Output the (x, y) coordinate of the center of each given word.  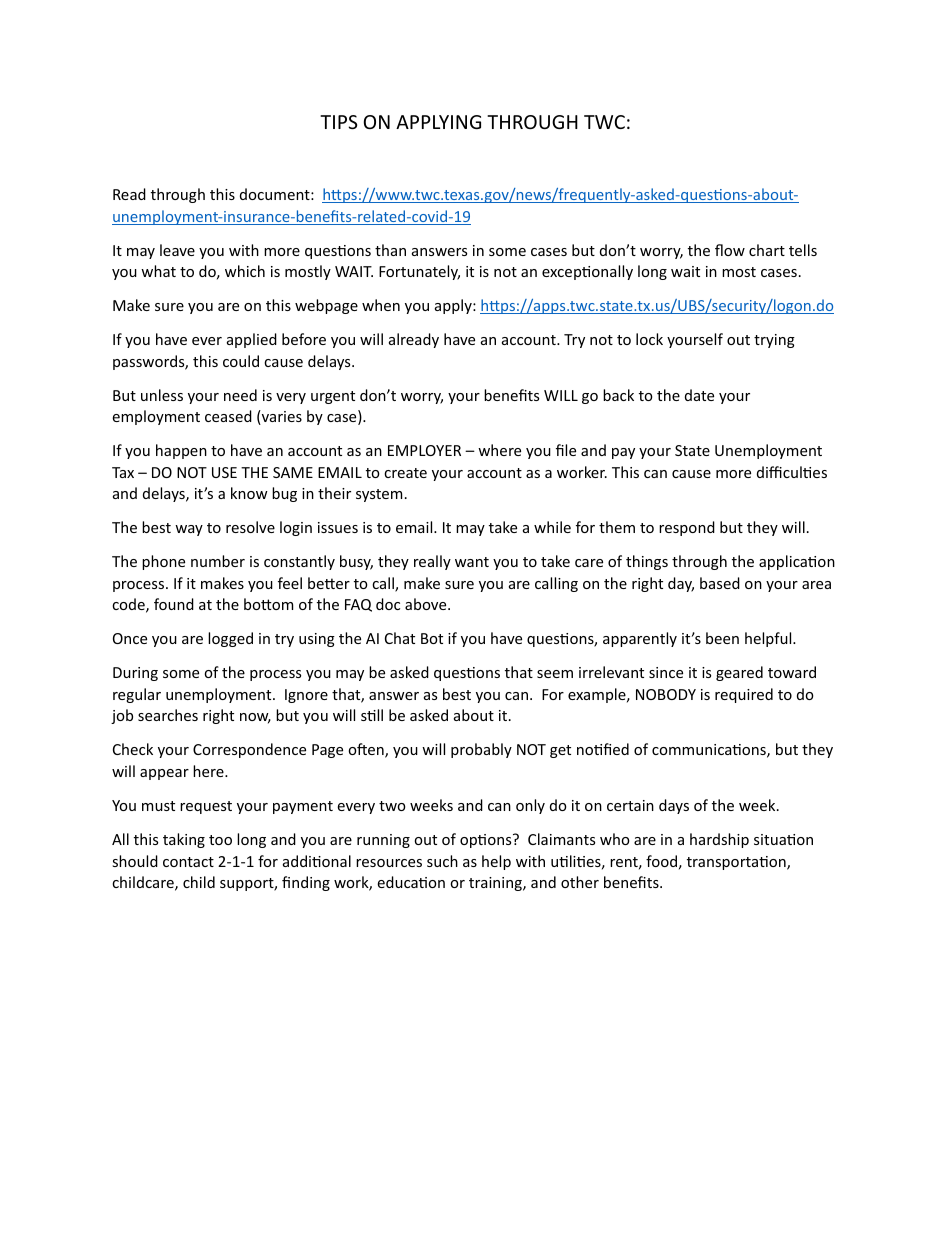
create (405, 473)
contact (188, 862)
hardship (719, 840)
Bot (432, 638)
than (390, 250)
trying (774, 341)
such (442, 861)
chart (767, 250)
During (135, 674)
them (617, 527)
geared (739, 673)
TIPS (338, 122)
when (381, 305)
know (249, 493)
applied (252, 340)
